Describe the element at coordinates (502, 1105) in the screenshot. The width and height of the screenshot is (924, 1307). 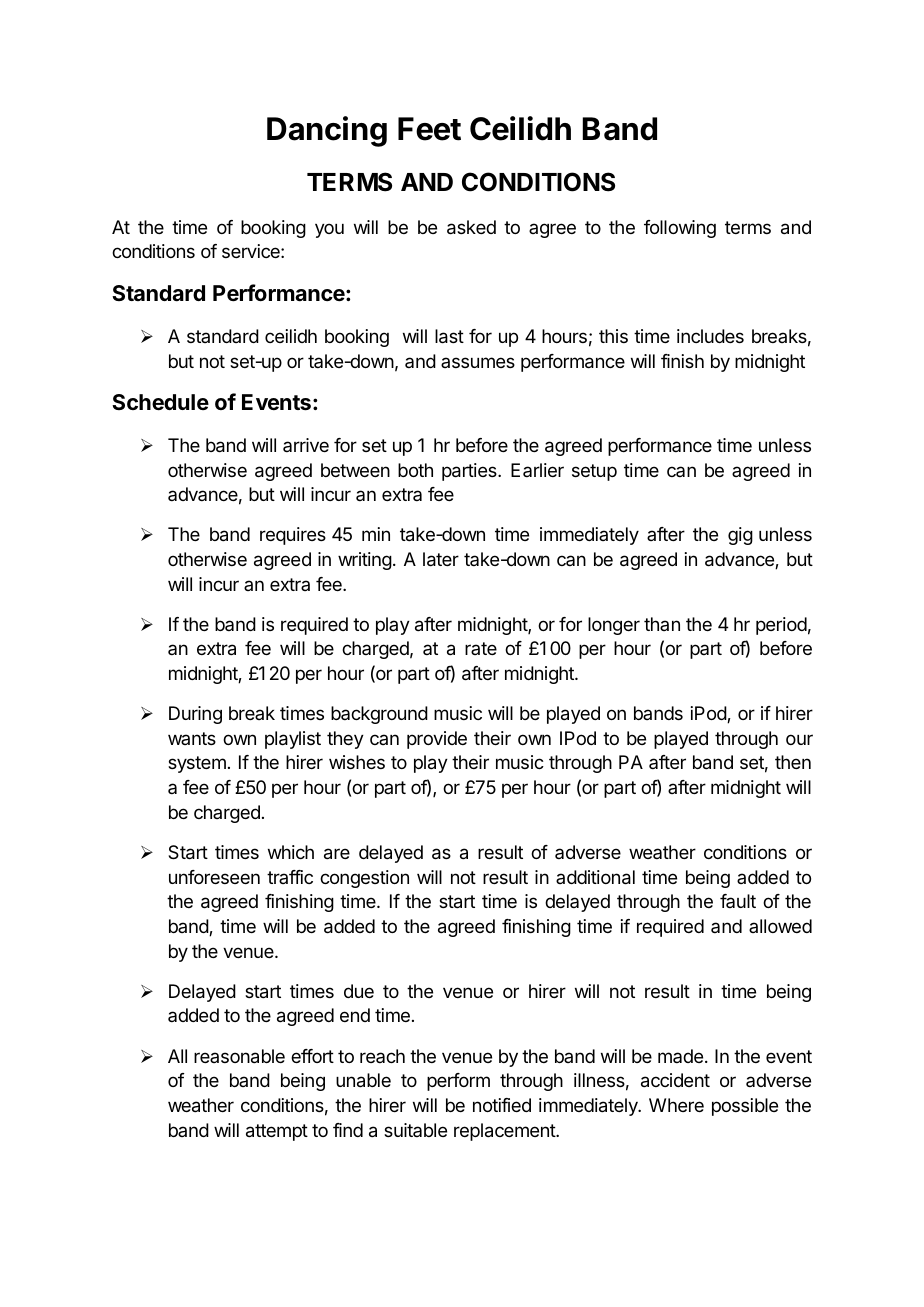
I see `notified` at that location.
